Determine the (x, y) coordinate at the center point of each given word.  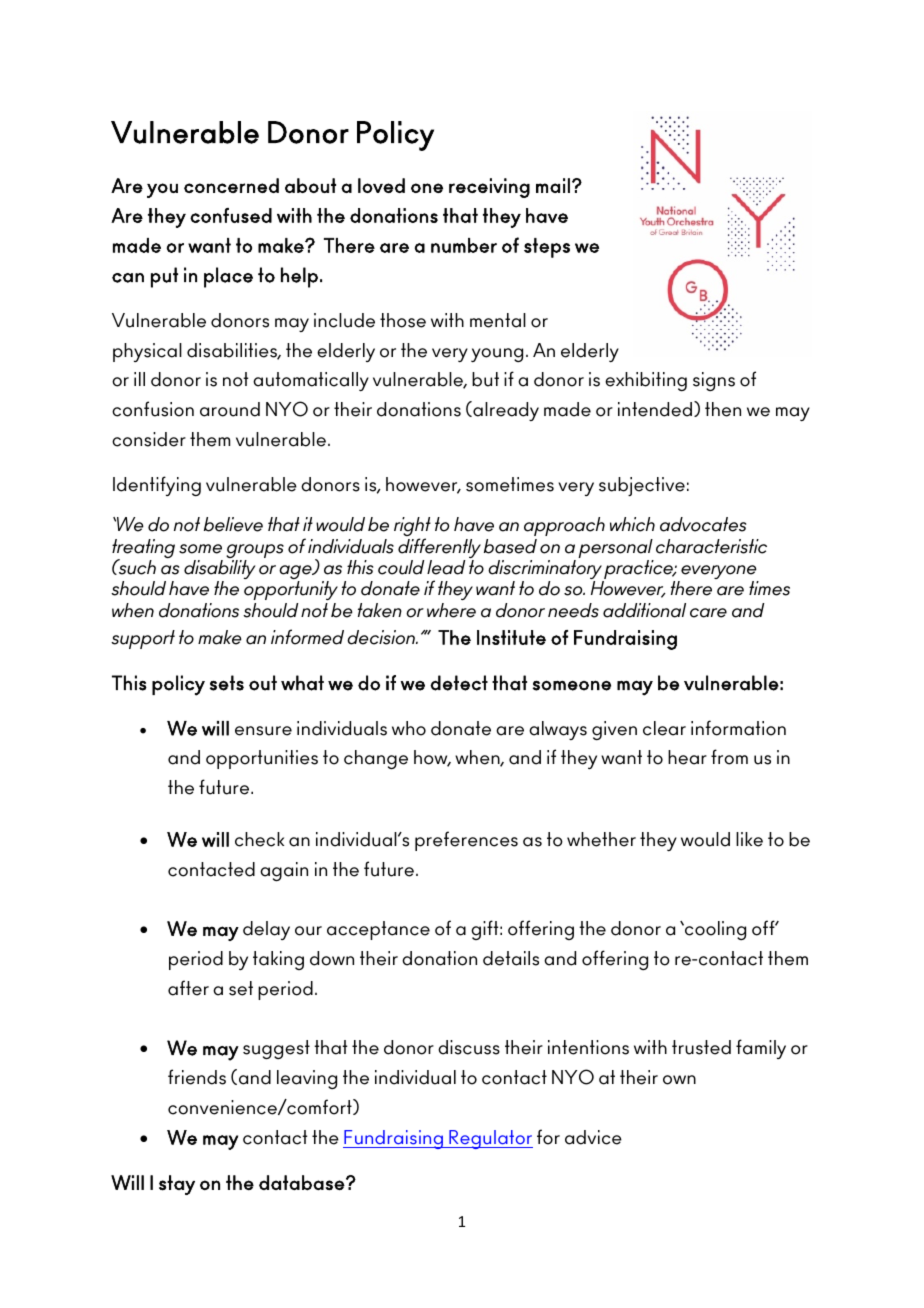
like (749, 839)
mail (553, 185)
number (464, 245)
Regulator (490, 1139)
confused (231, 215)
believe (233, 524)
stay (177, 1185)
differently (439, 549)
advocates (703, 524)
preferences (466, 841)
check (259, 839)
